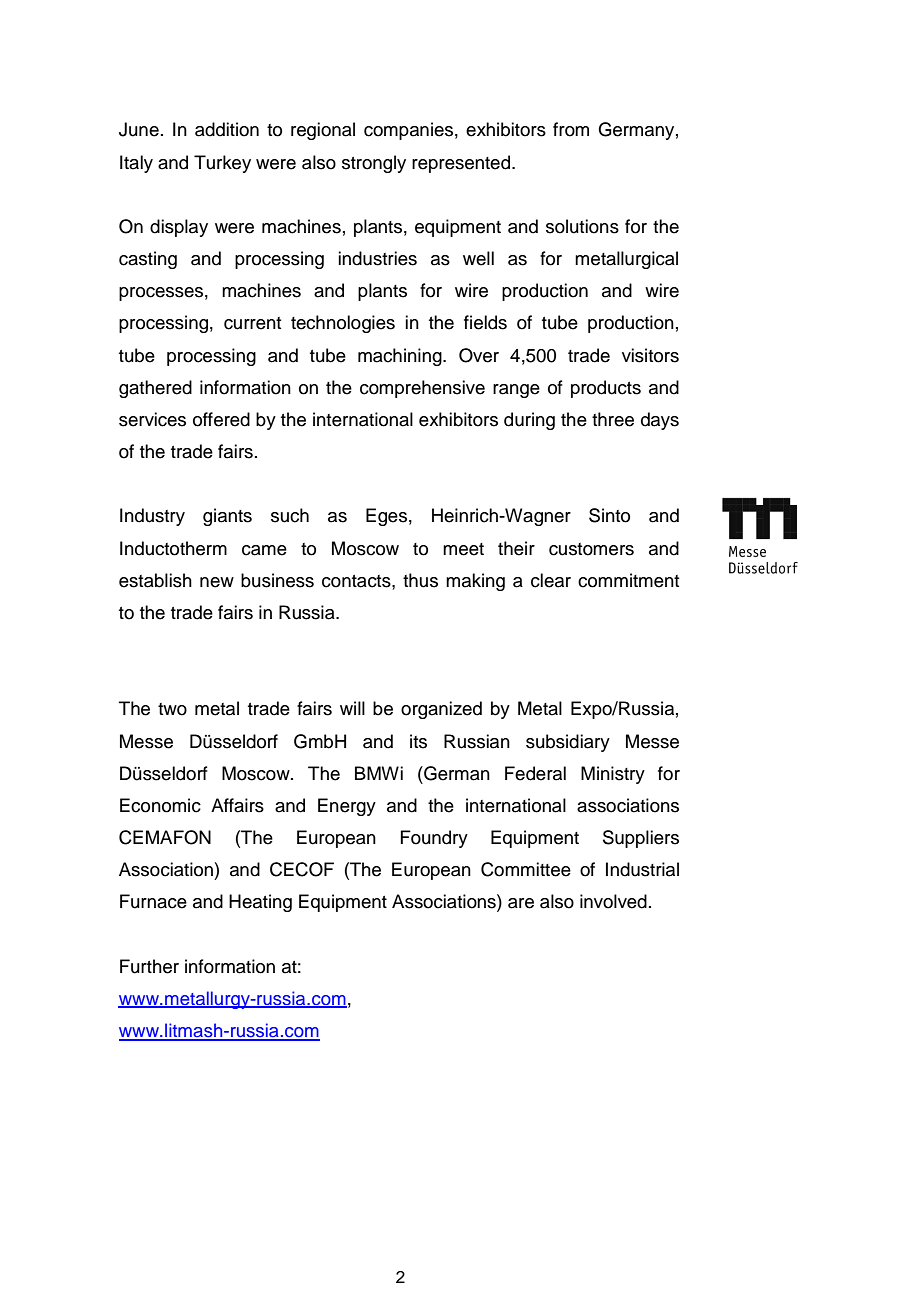 This image has height=1308, width=924. Describe the element at coordinates (149, 966) in the image. I see `Further` at that location.
